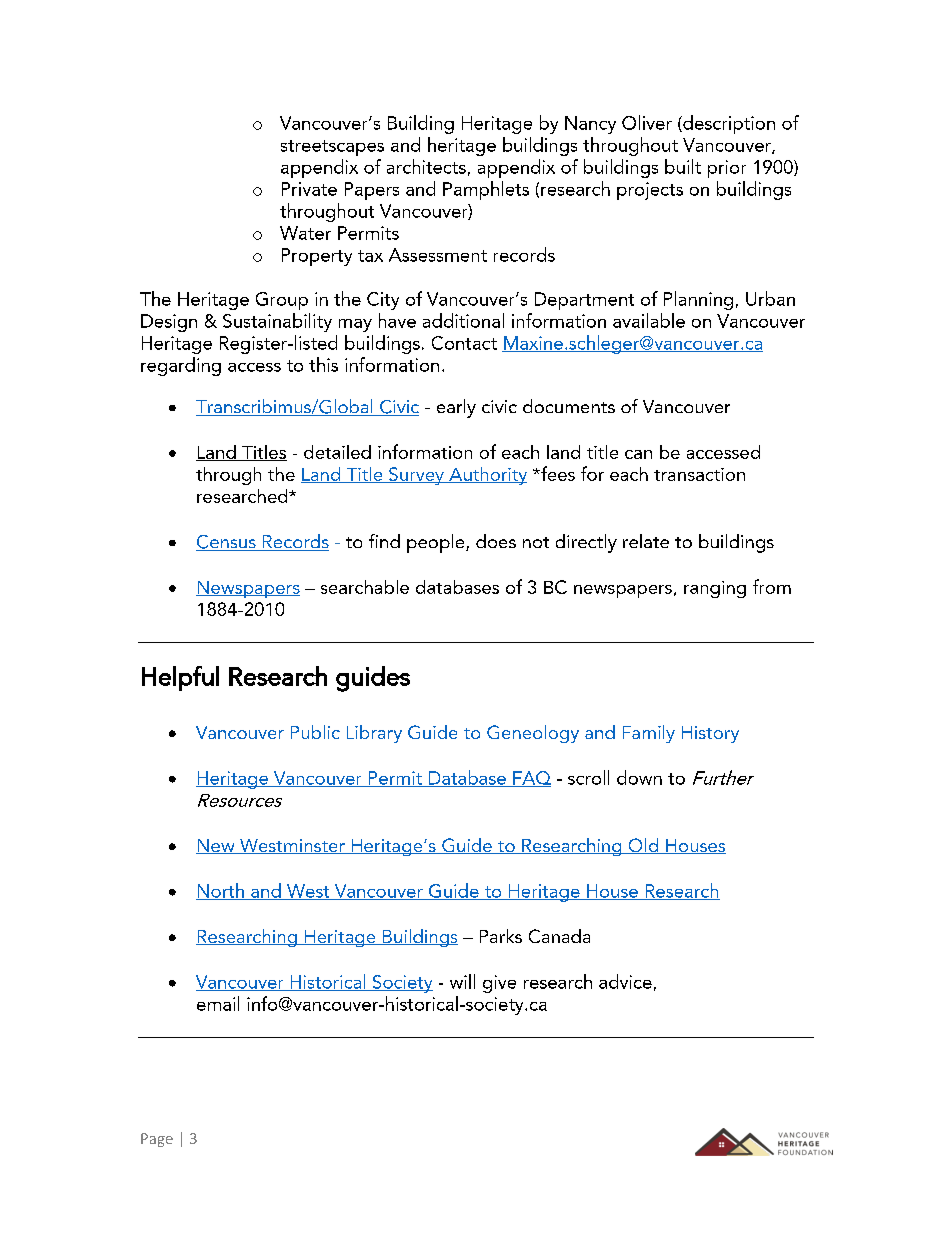 The width and height of the page is (952, 1233). What do you see at coordinates (625, 981) in the page?
I see `advice` at bounding box center [625, 981].
